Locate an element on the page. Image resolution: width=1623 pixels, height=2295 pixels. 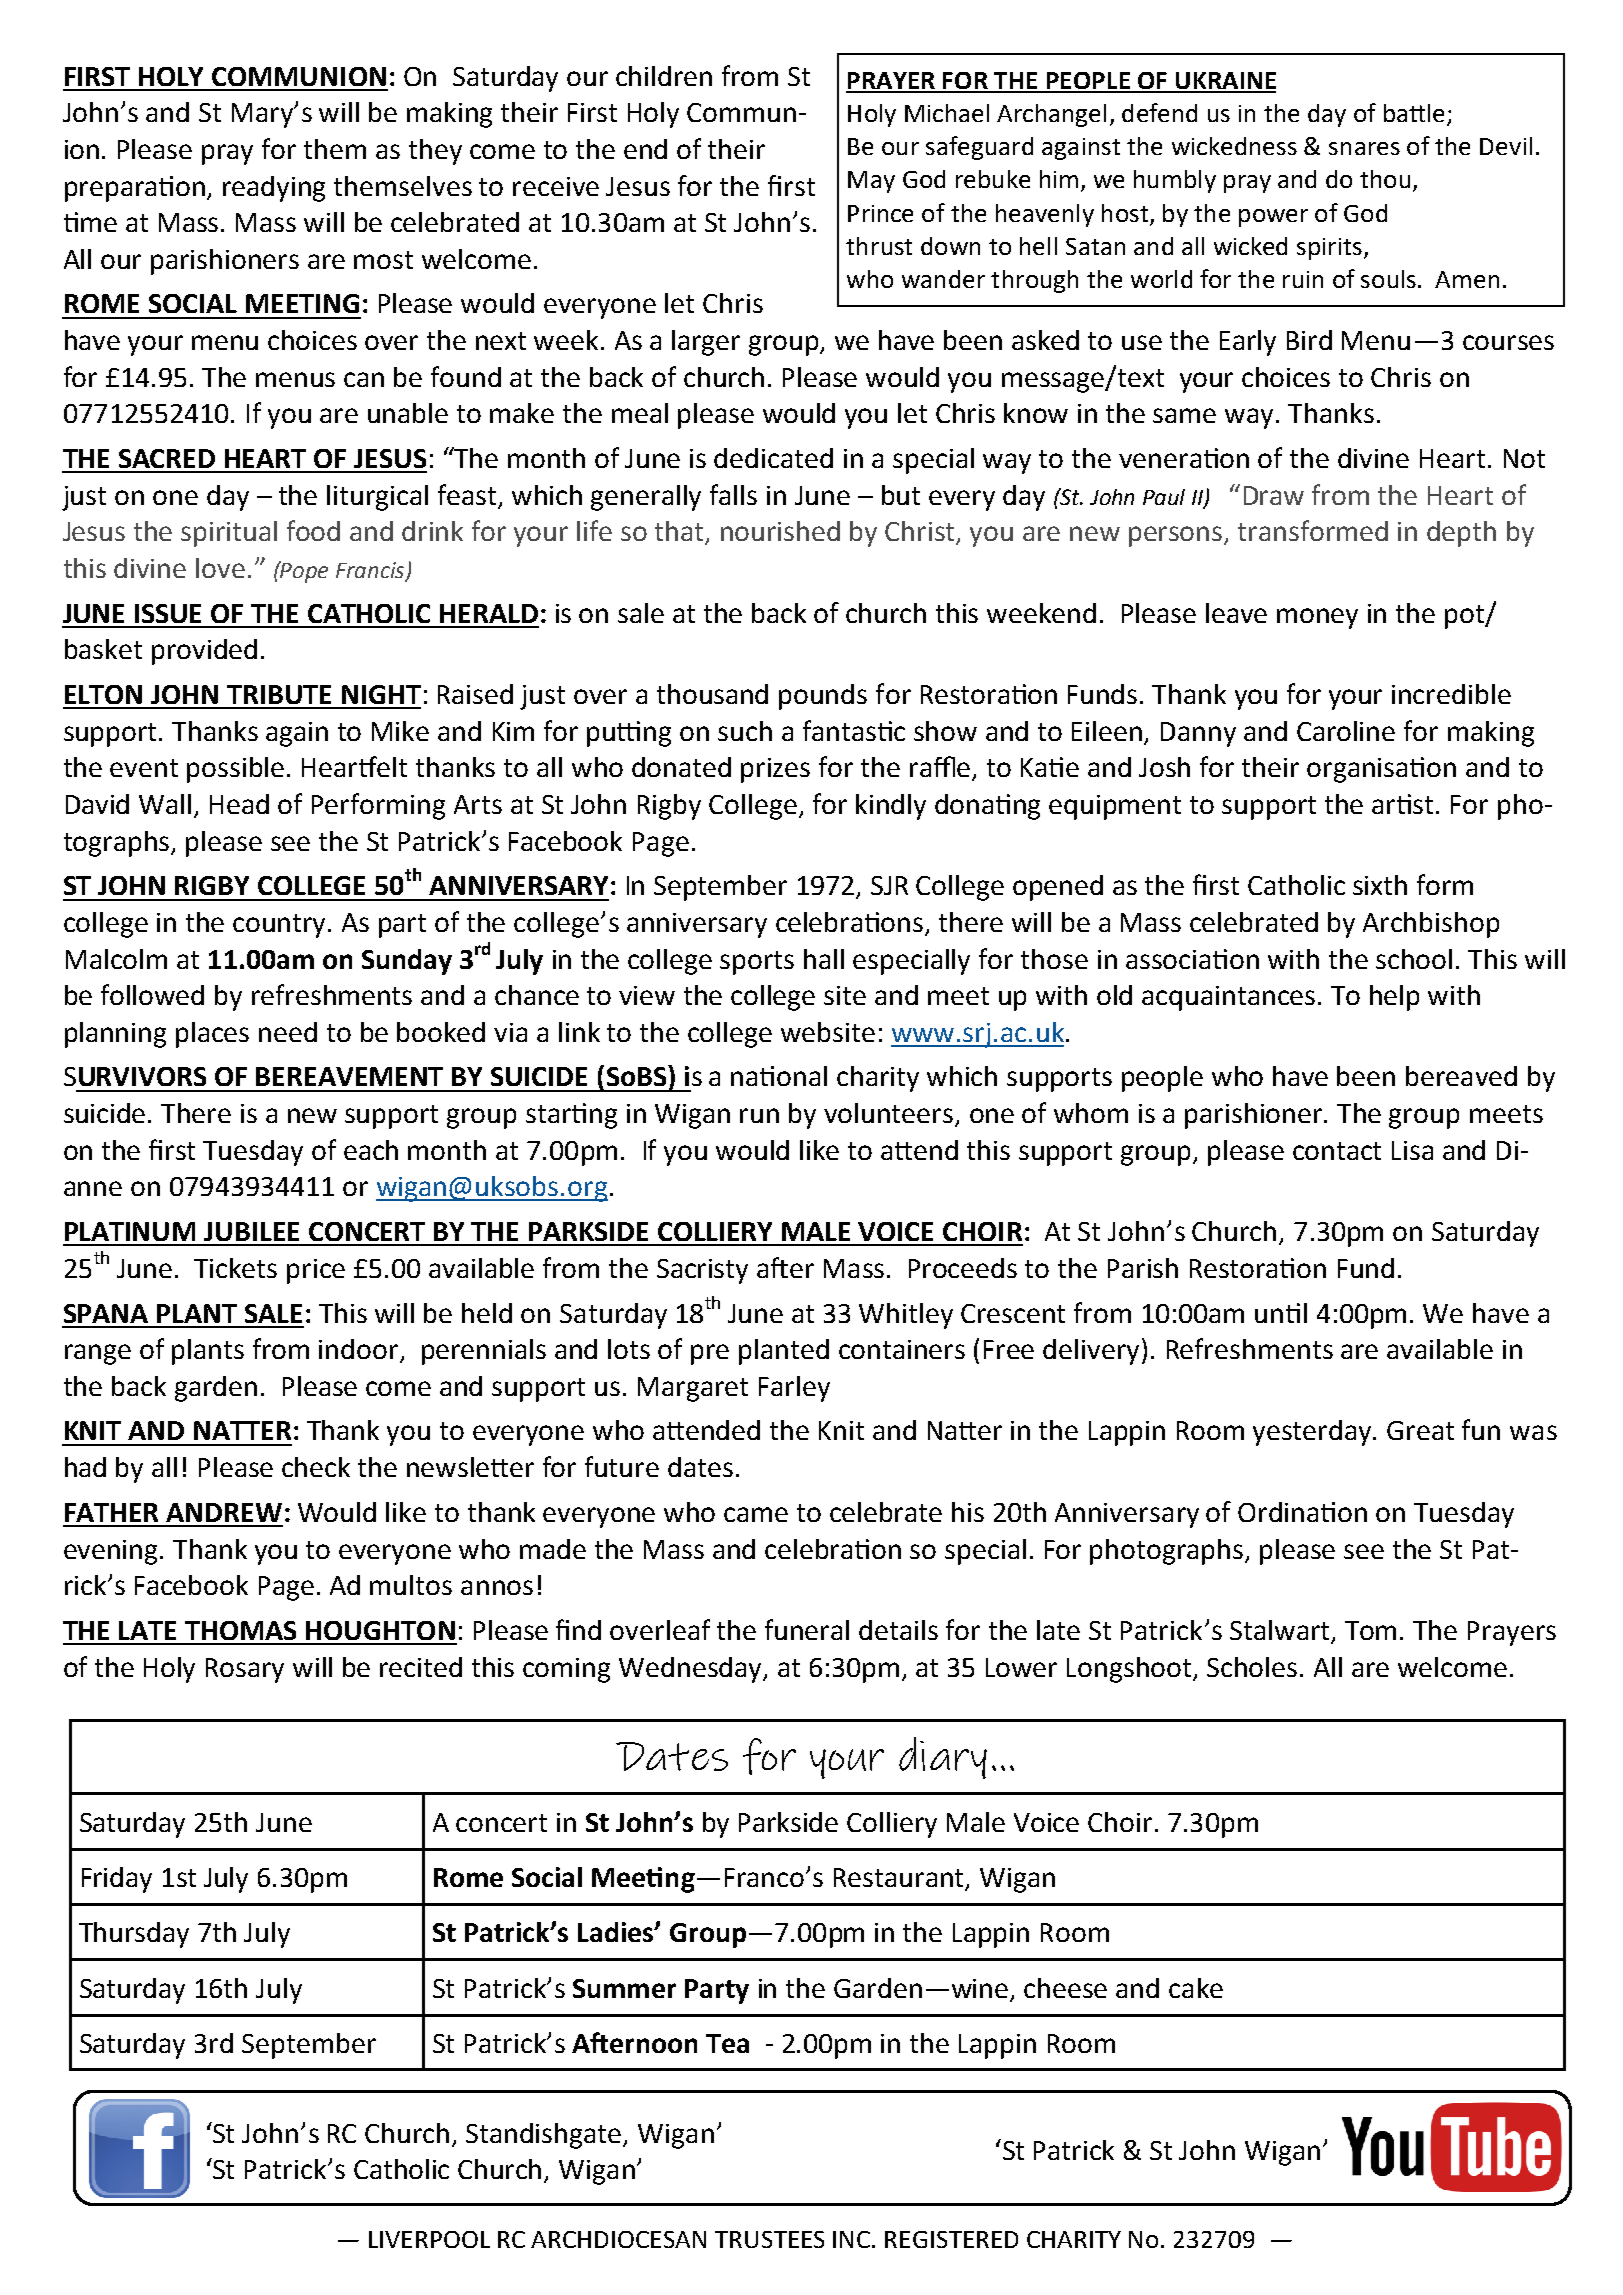
May is located at coordinates (871, 182).
